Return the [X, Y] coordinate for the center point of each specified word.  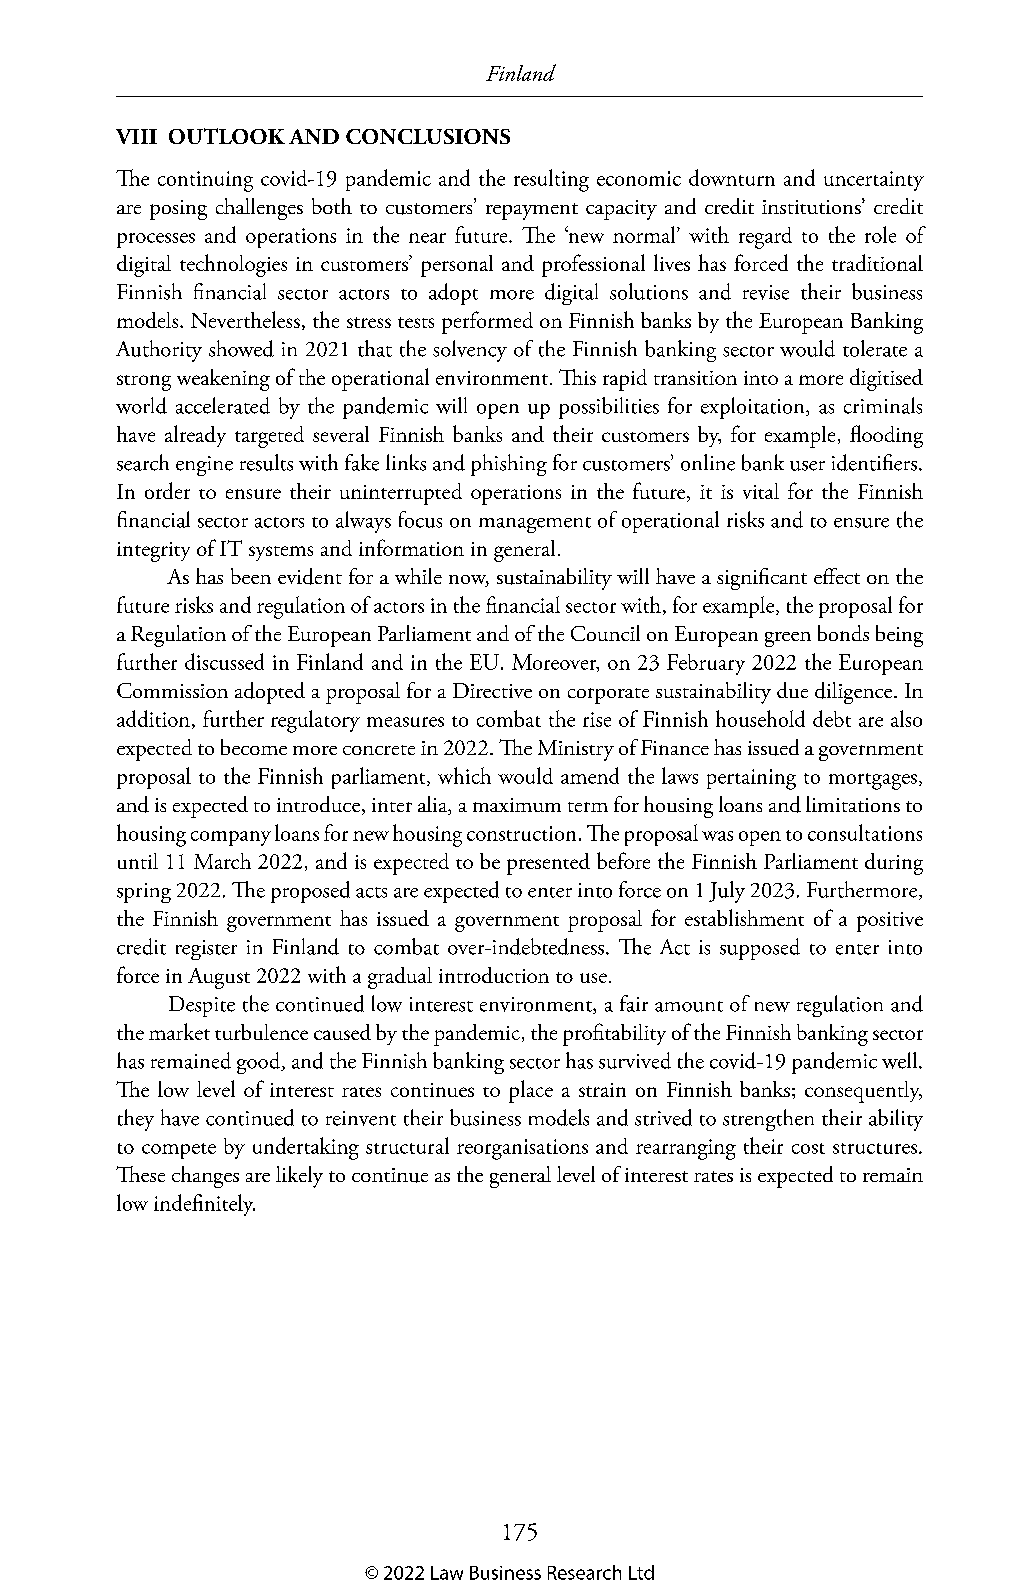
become [254, 747]
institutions [812, 206]
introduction [494, 975]
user [807, 466]
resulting [551, 180]
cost [808, 1148]
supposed [760, 949]
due [792, 690]
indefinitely [204, 1205]
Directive [492, 690]
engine [204, 466]
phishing [509, 465]
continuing [205, 181]
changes [205, 1177]
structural [407, 1145]
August [219, 978]
